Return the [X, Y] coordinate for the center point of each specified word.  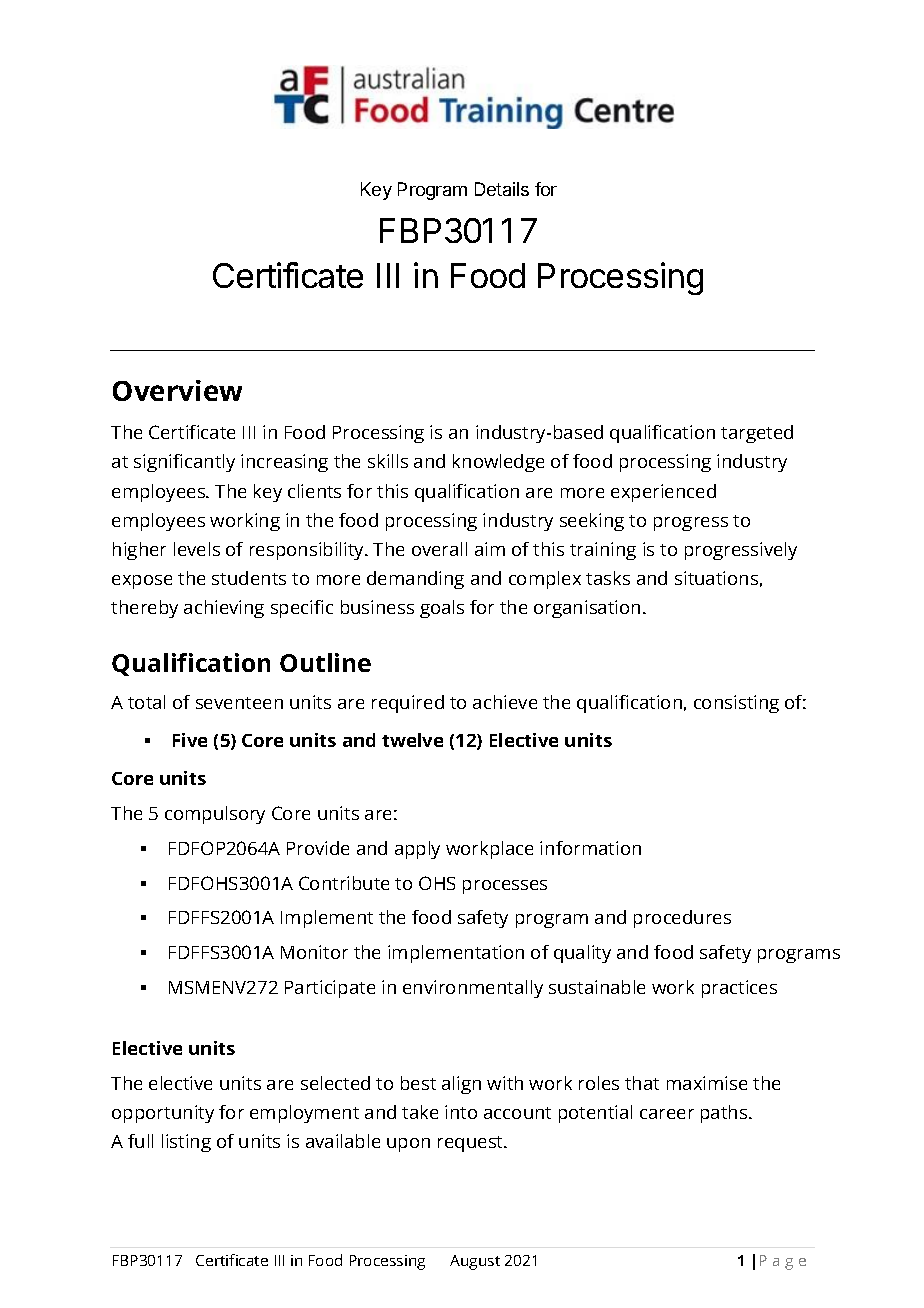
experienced [663, 493]
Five [190, 740]
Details [502, 189]
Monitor [314, 952]
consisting [736, 704]
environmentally [473, 989]
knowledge [498, 463]
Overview [177, 390]
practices [739, 989]
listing [186, 1143]
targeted [757, 434]
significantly [184, 463]
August [475, 1262]
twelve [412, 740]
